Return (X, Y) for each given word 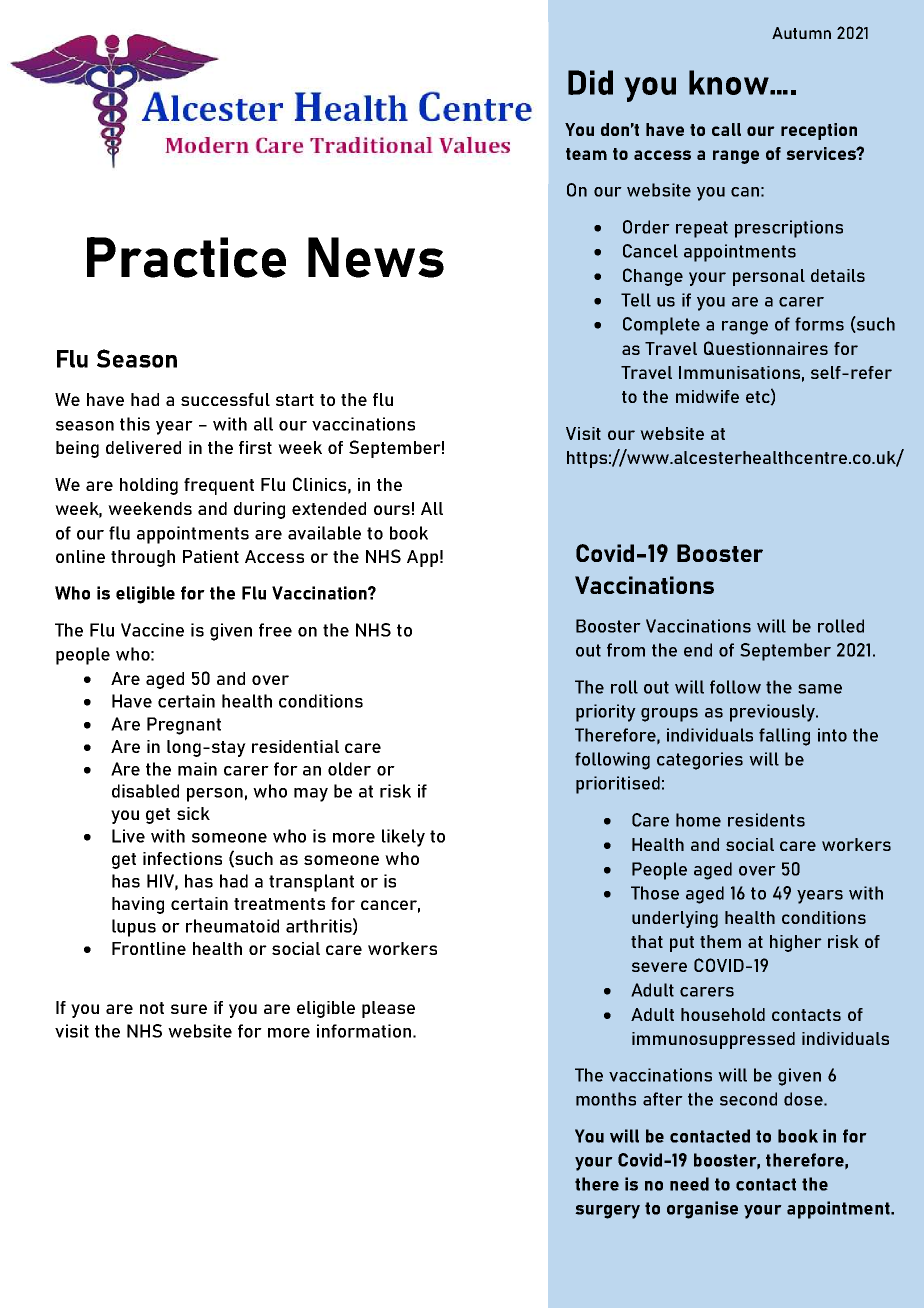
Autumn (801, 33)
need (689, 1184)
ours (392, 510)
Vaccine (152, 630)
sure (189, 1009)
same (820, 689)
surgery (607, 1212)
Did (590, 82)
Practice (186, 257)
